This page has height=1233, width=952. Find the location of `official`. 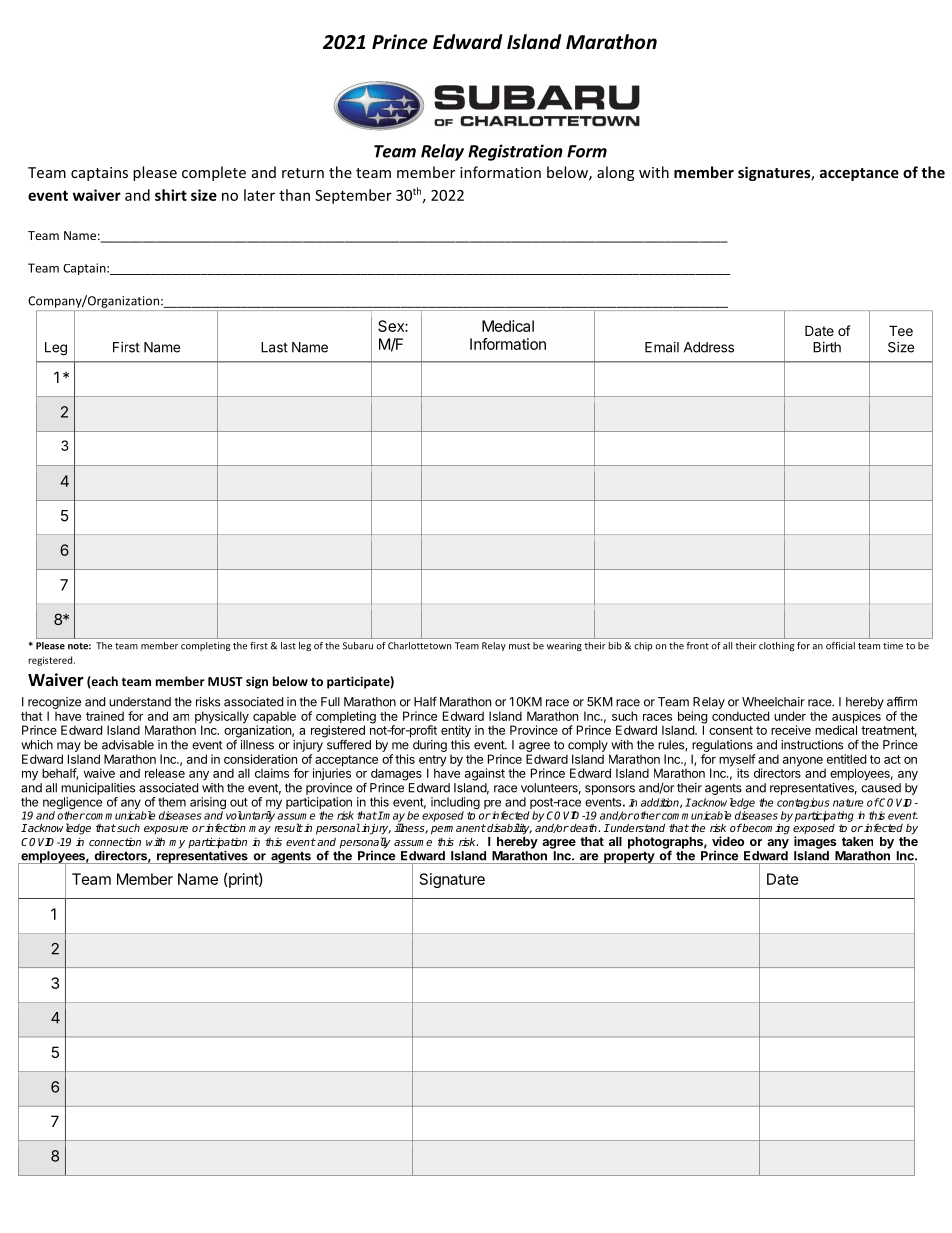

official is located at coordinates (840, 646).
